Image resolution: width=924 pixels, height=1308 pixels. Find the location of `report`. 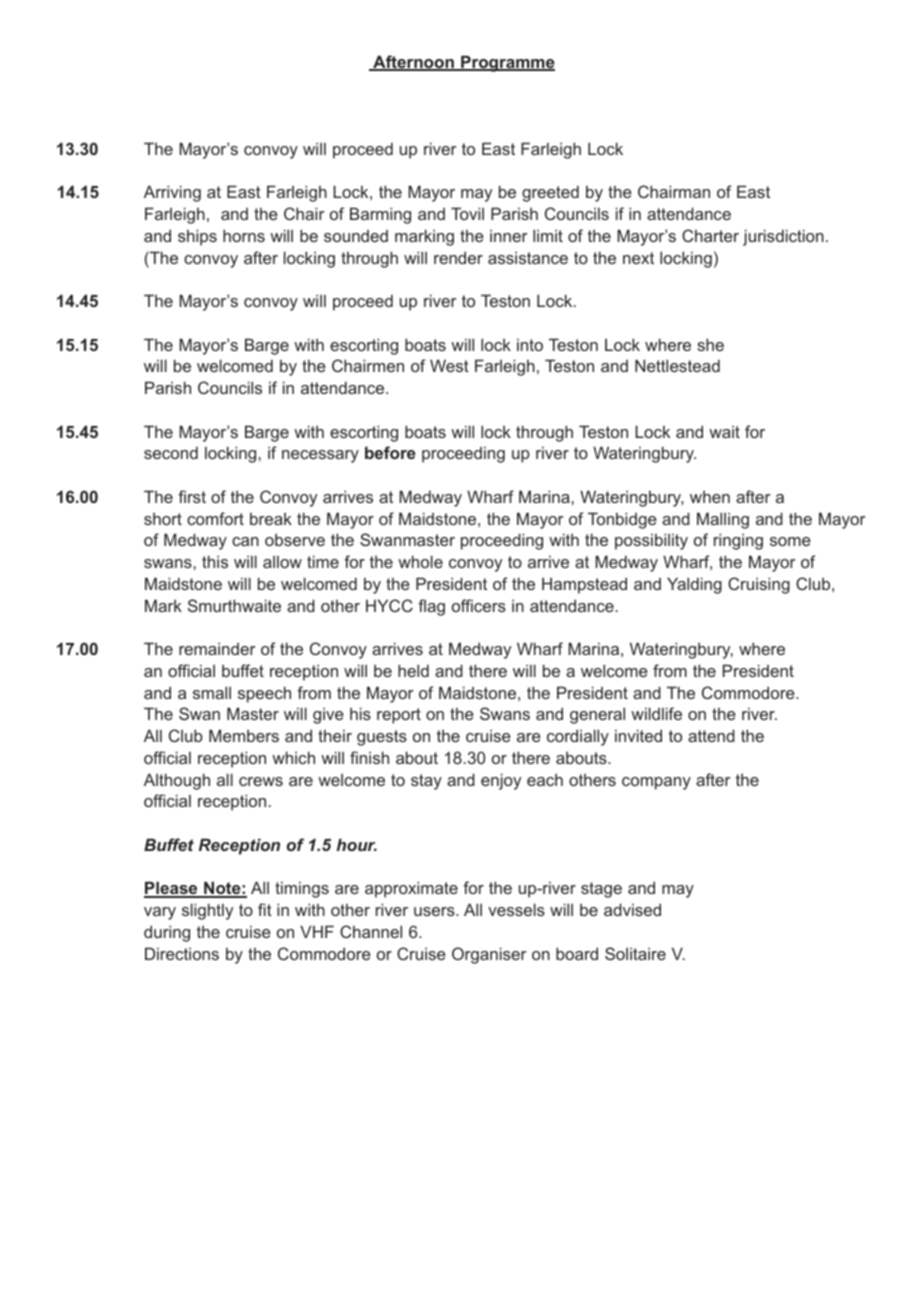

report is located at coordinates (399, 716).
